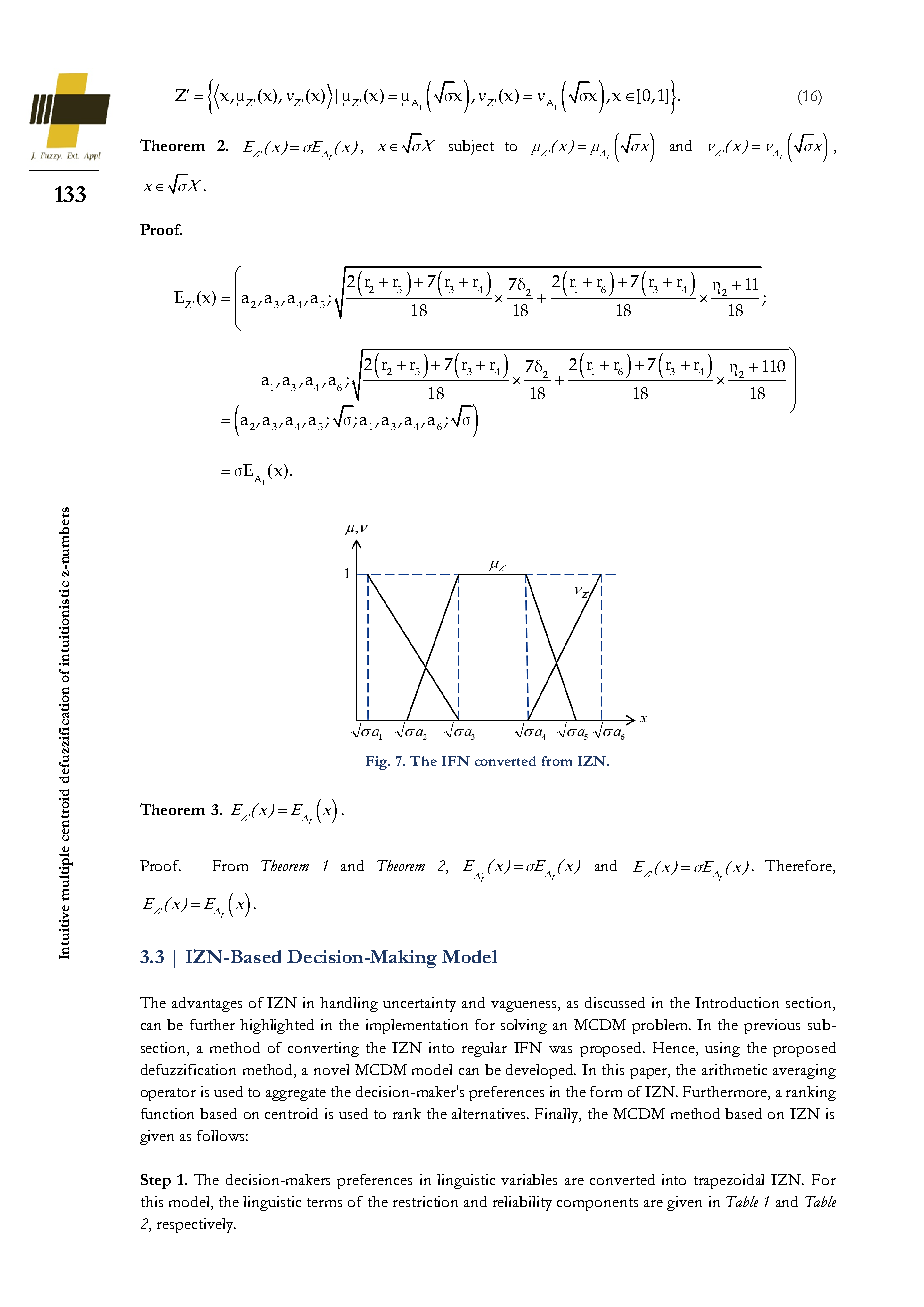 The width and height of the screenshot is (924, 1307). What do you see at coordinates (522, 1203) in the screenshot?
I see `reliability` at bounding box center [522, 1203].
